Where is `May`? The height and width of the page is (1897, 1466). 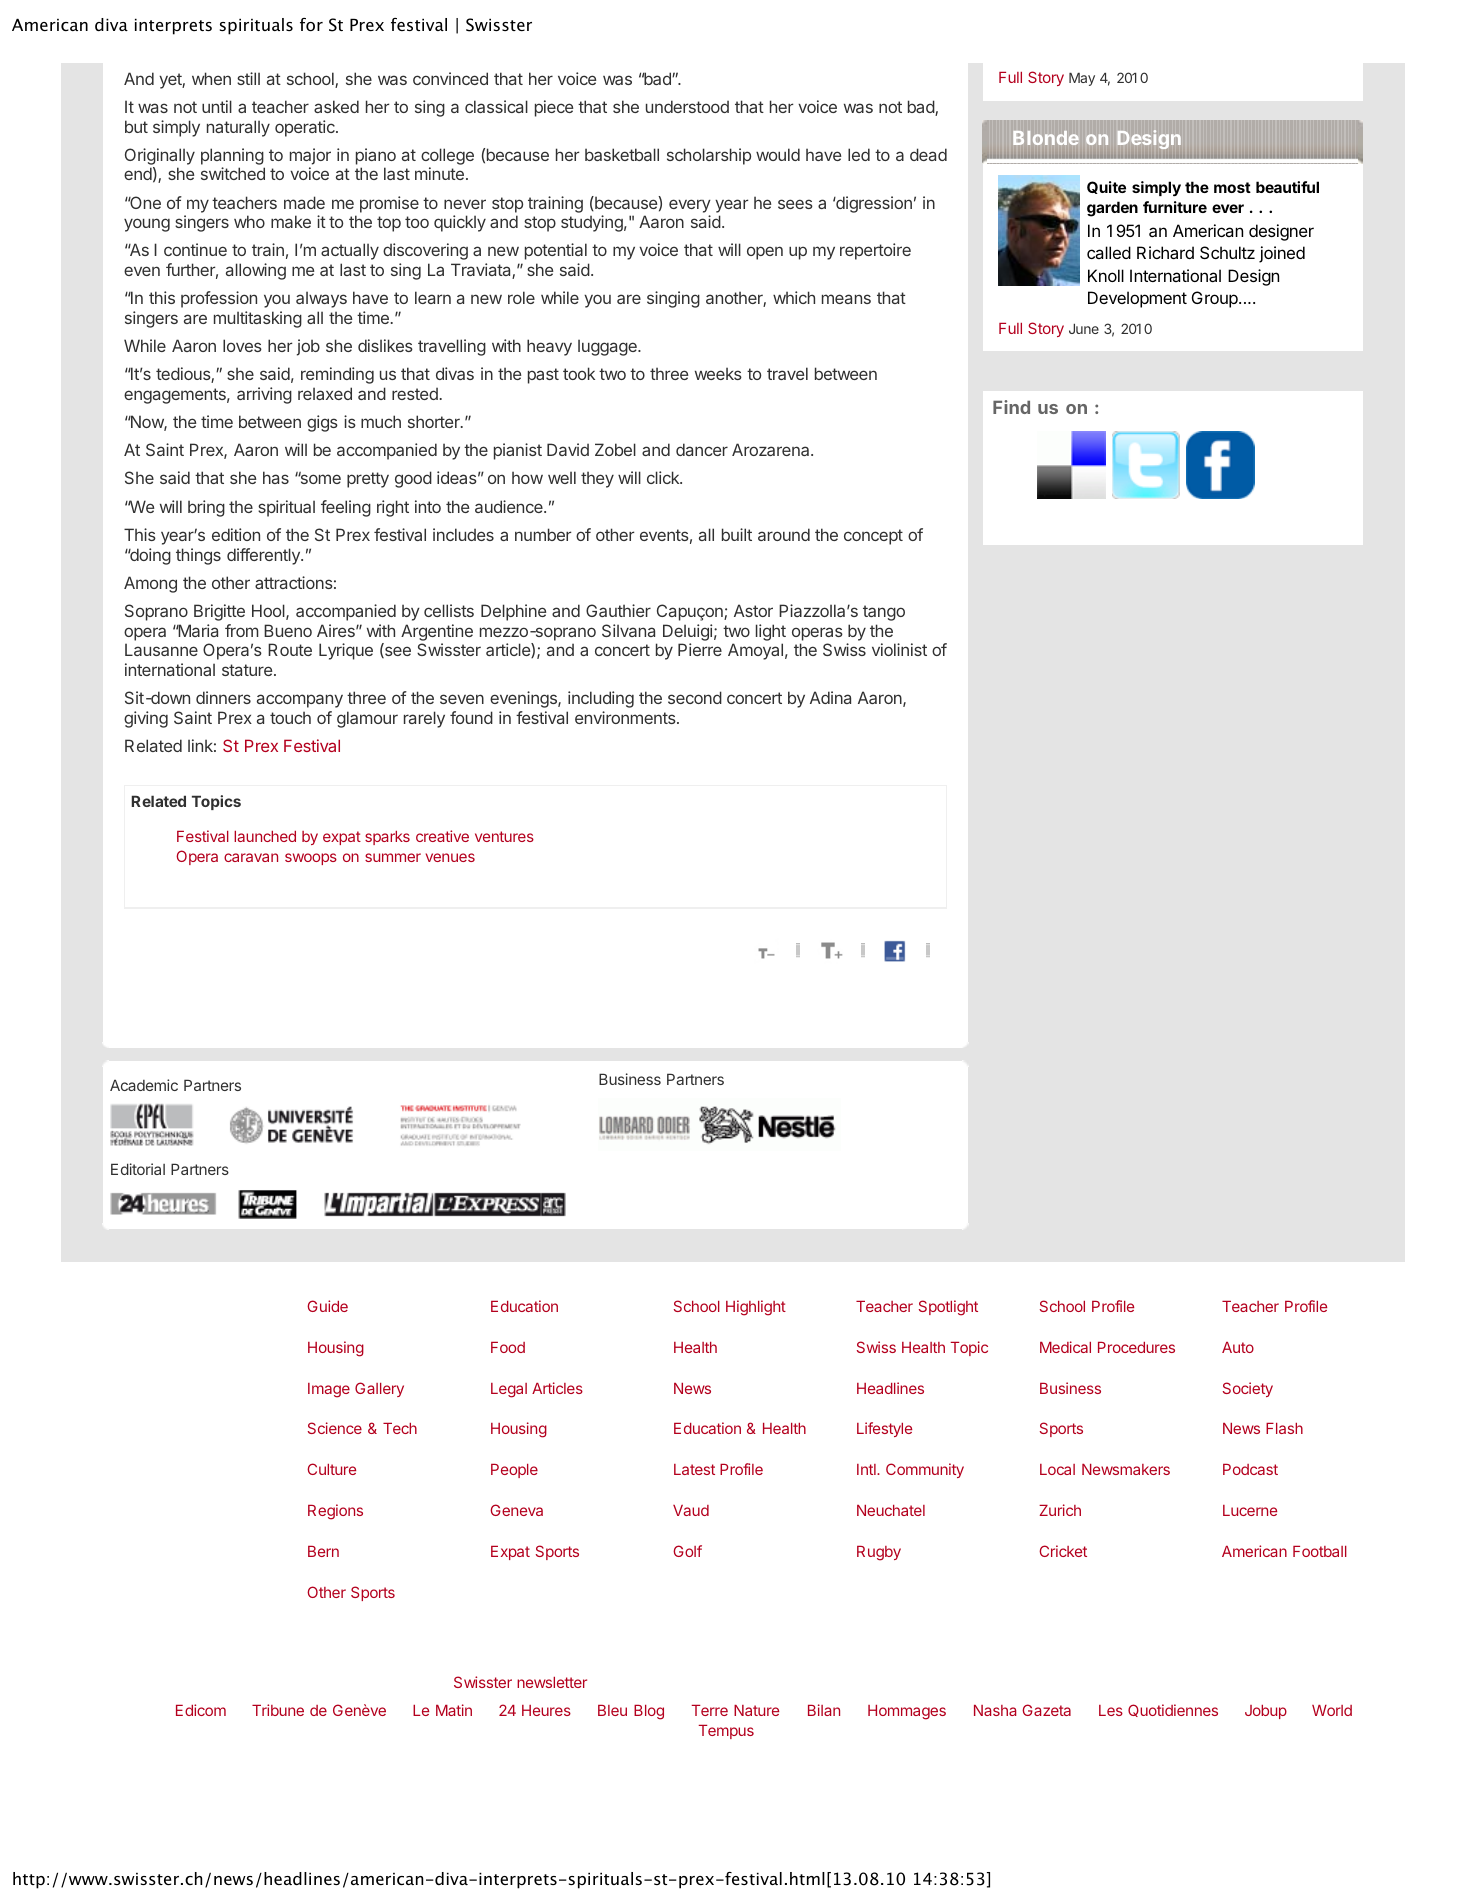 May is located at coordinates (1082, 79).
